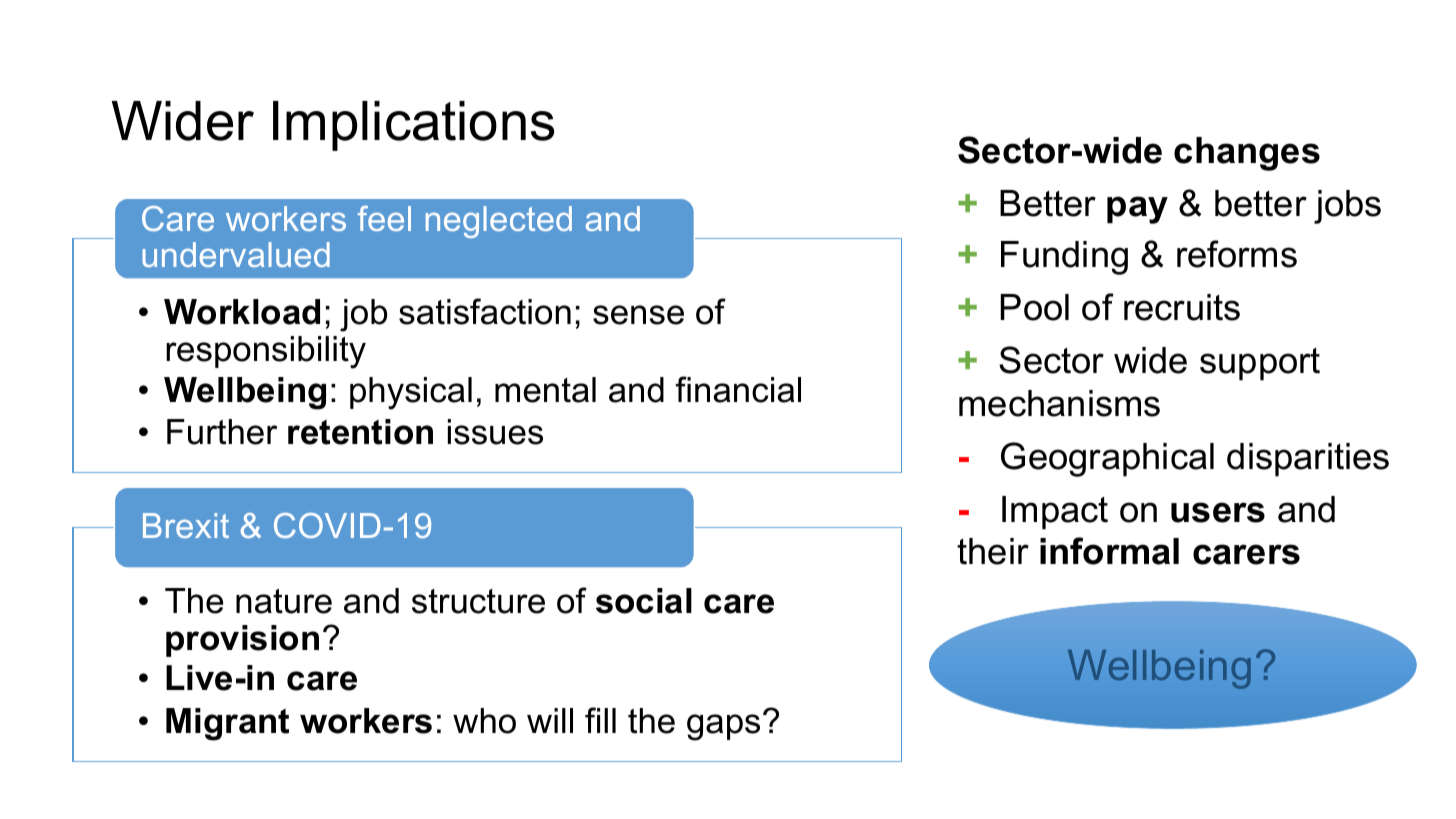 The width and height of the document is (1456, 819). Describe the element at coordinates (227, 724) in the document. I see `Migrant` at that location.
